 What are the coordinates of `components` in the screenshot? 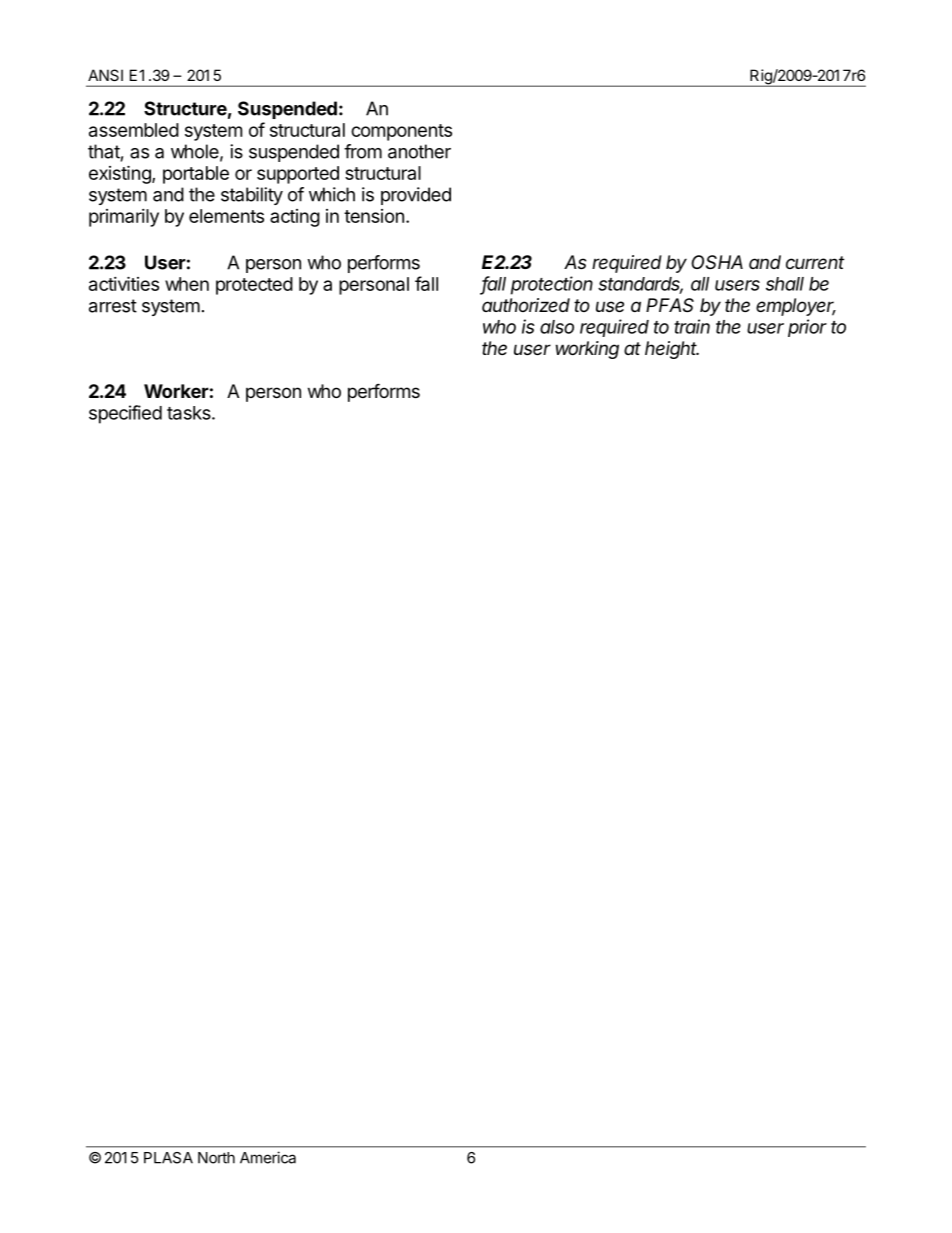 It's located at (401, 132).
